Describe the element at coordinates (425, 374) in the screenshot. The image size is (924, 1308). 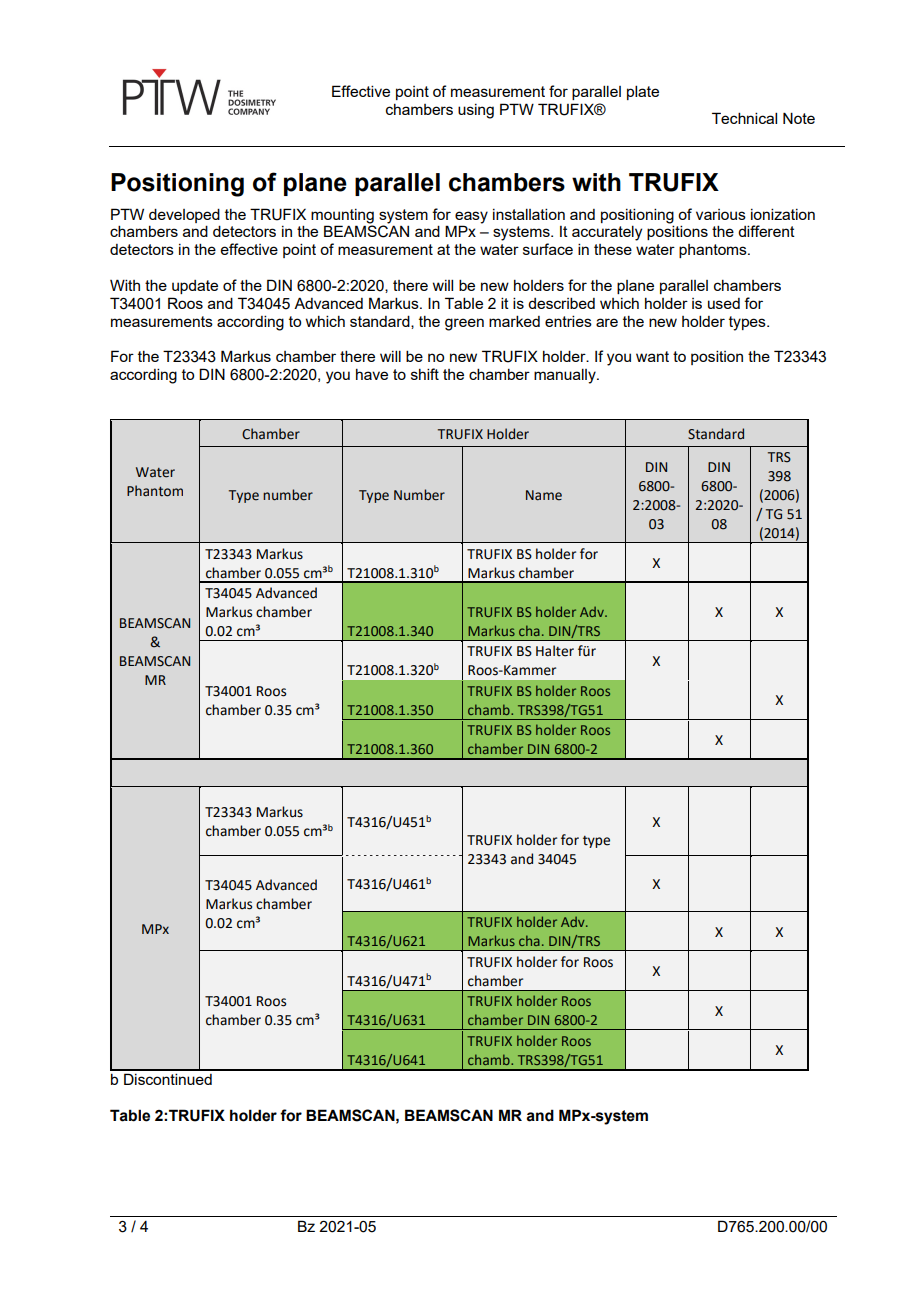
I see `shift` at that location.
